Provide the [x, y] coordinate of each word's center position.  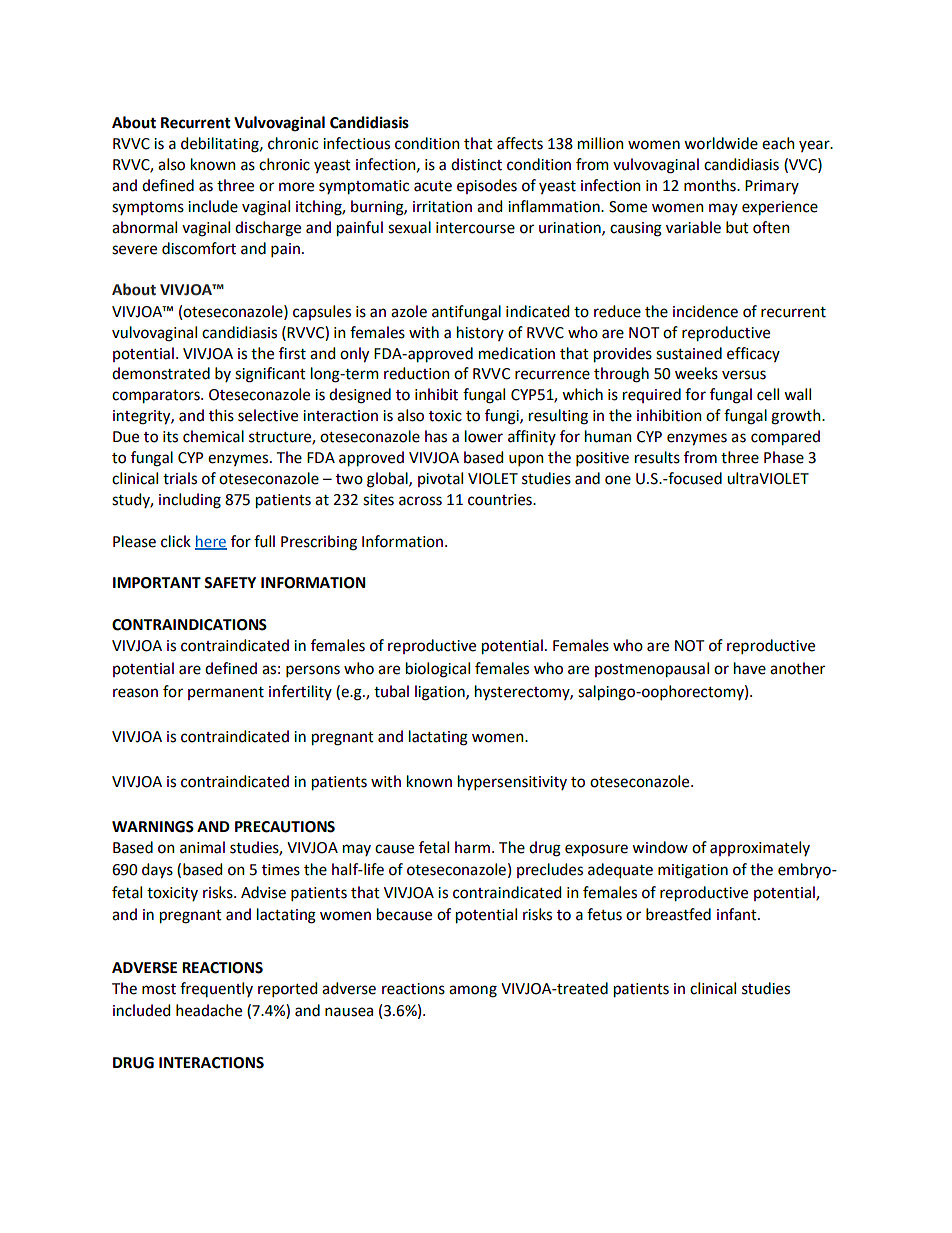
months [711, 185]
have [750, 668]
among [473, 991]
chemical [213, 436]
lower [484, 436]
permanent [226, 693]
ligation [441, 693]
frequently [216, 989]
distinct [476, 164]
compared [785, 438]
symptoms [148, 208]
